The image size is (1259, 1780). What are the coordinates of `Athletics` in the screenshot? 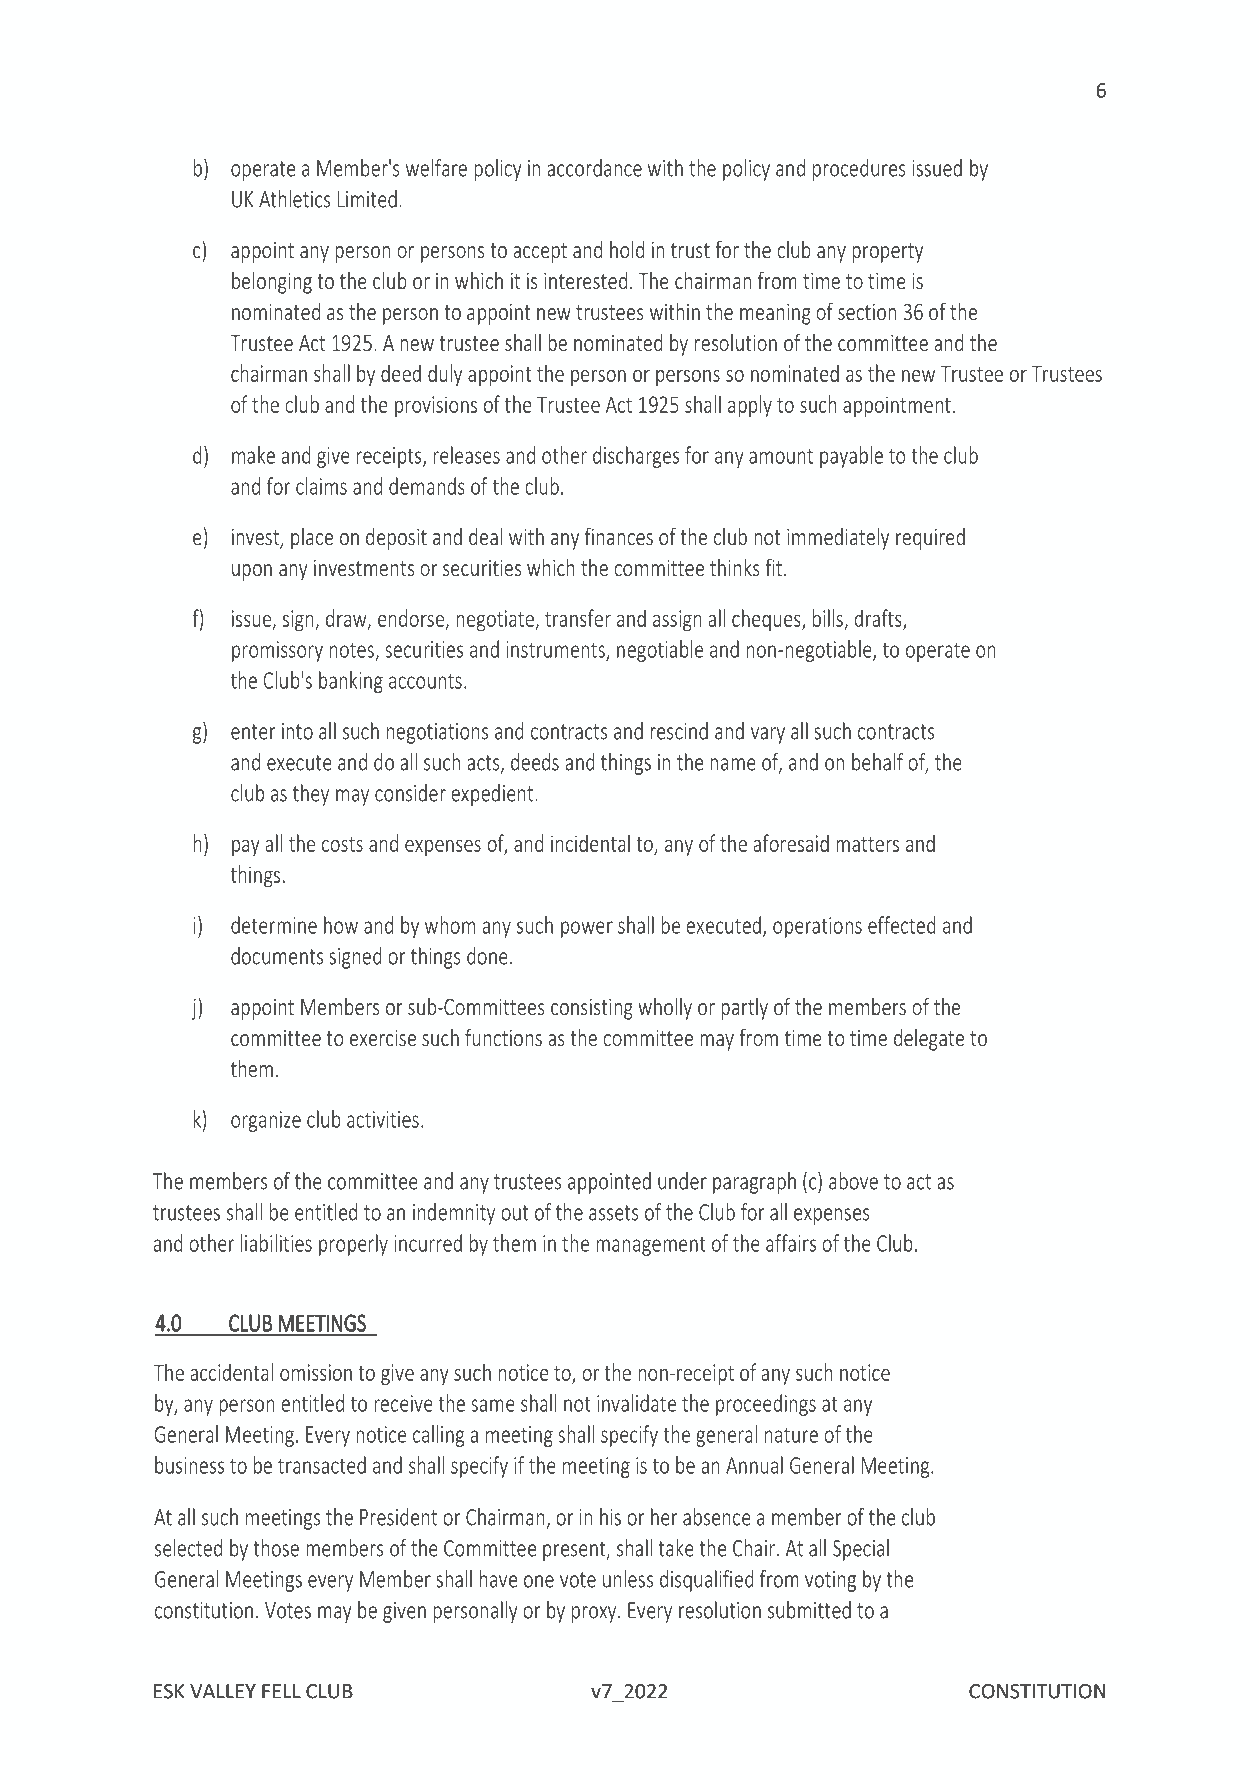 It's located at (294, 199).
